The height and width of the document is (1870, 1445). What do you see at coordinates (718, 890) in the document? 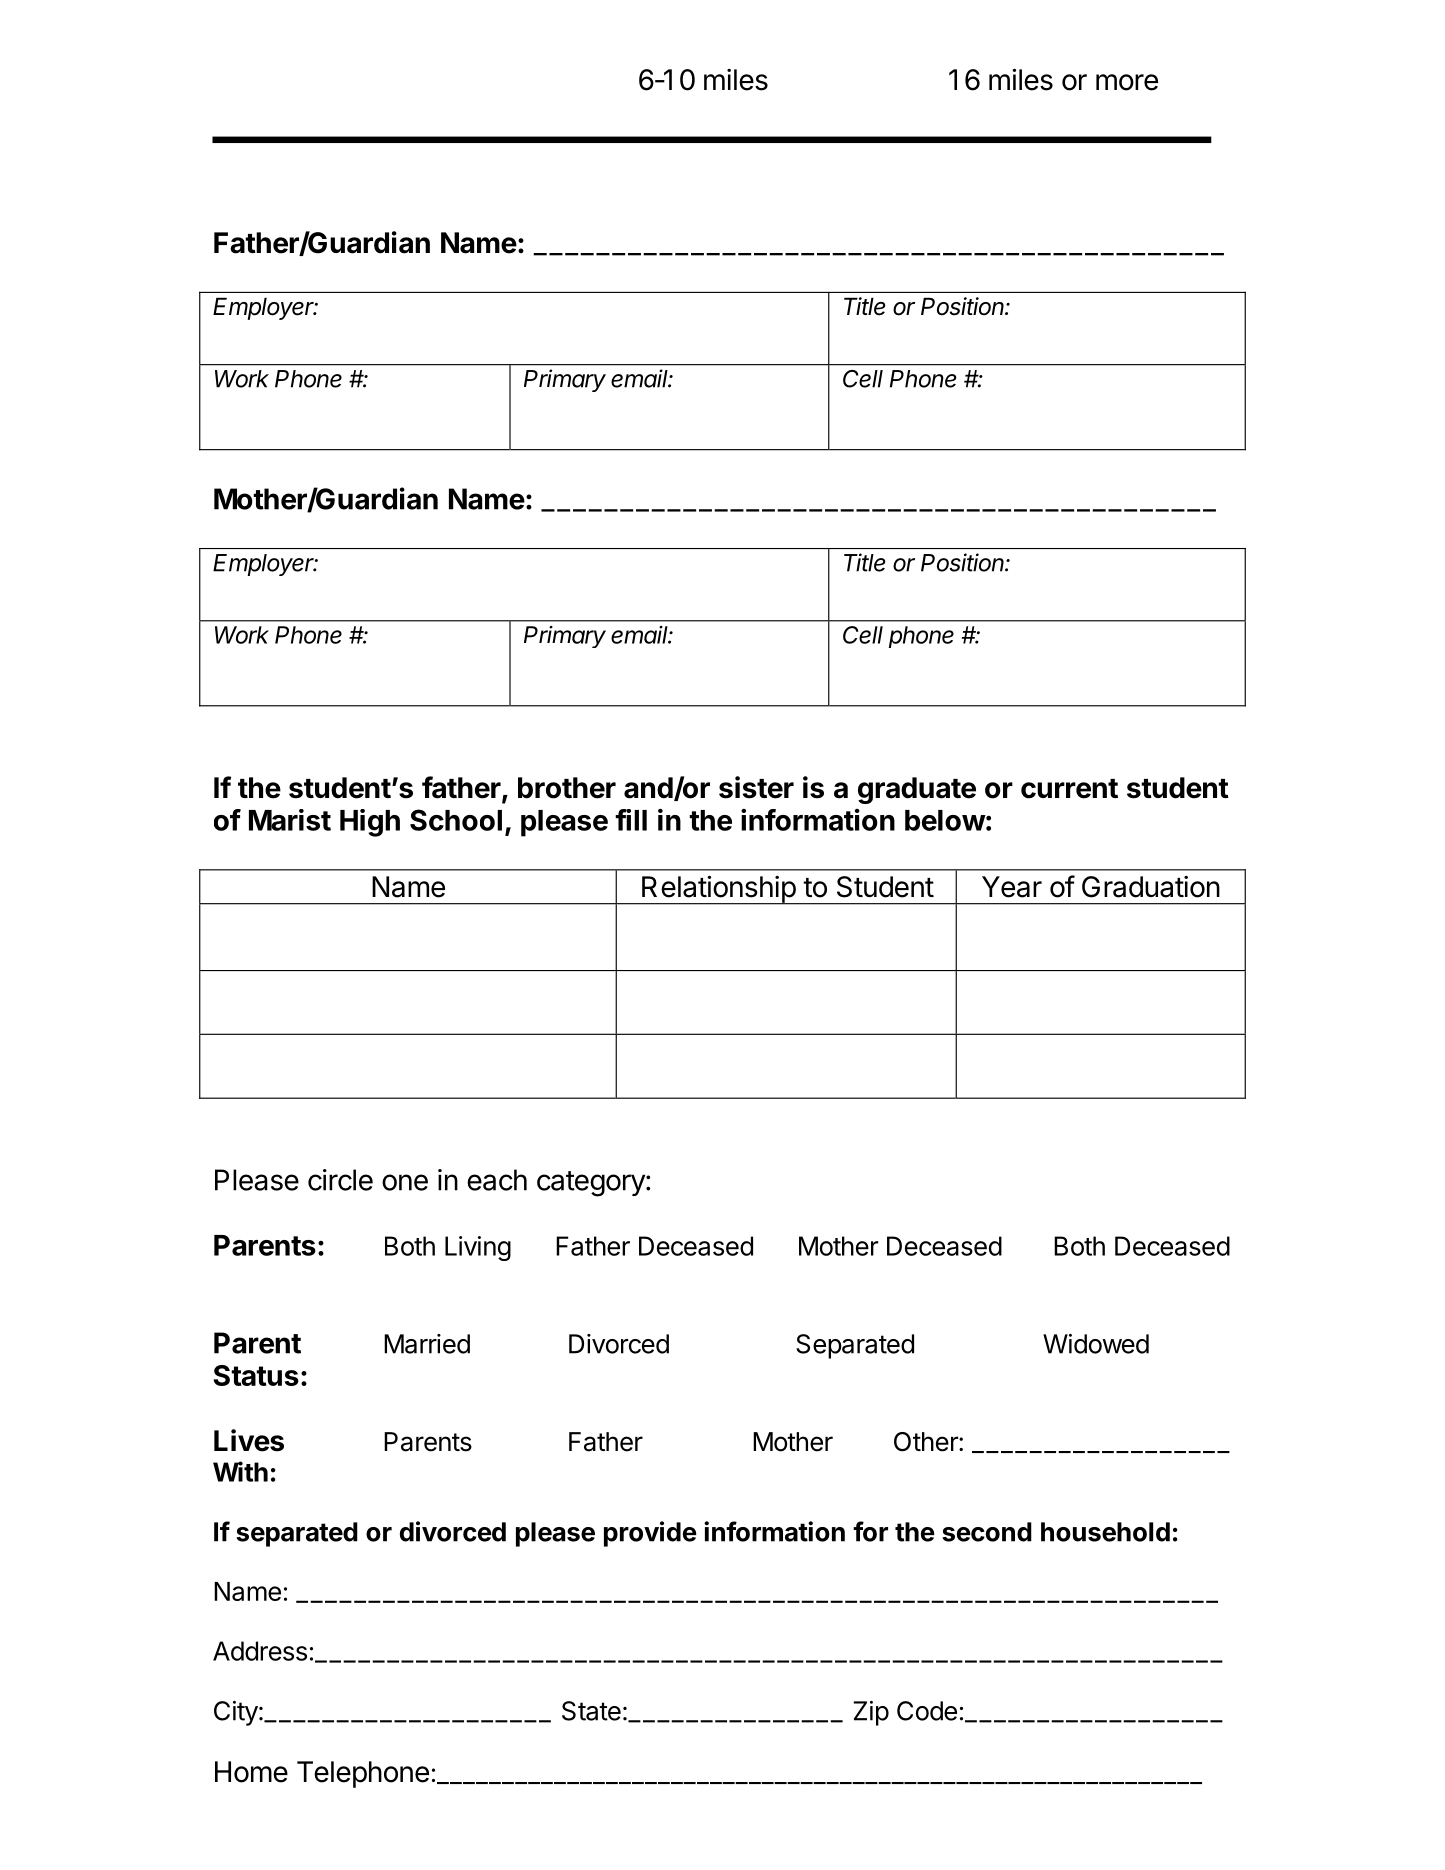
I see `Relationship` at bounding box center [718, 890].
